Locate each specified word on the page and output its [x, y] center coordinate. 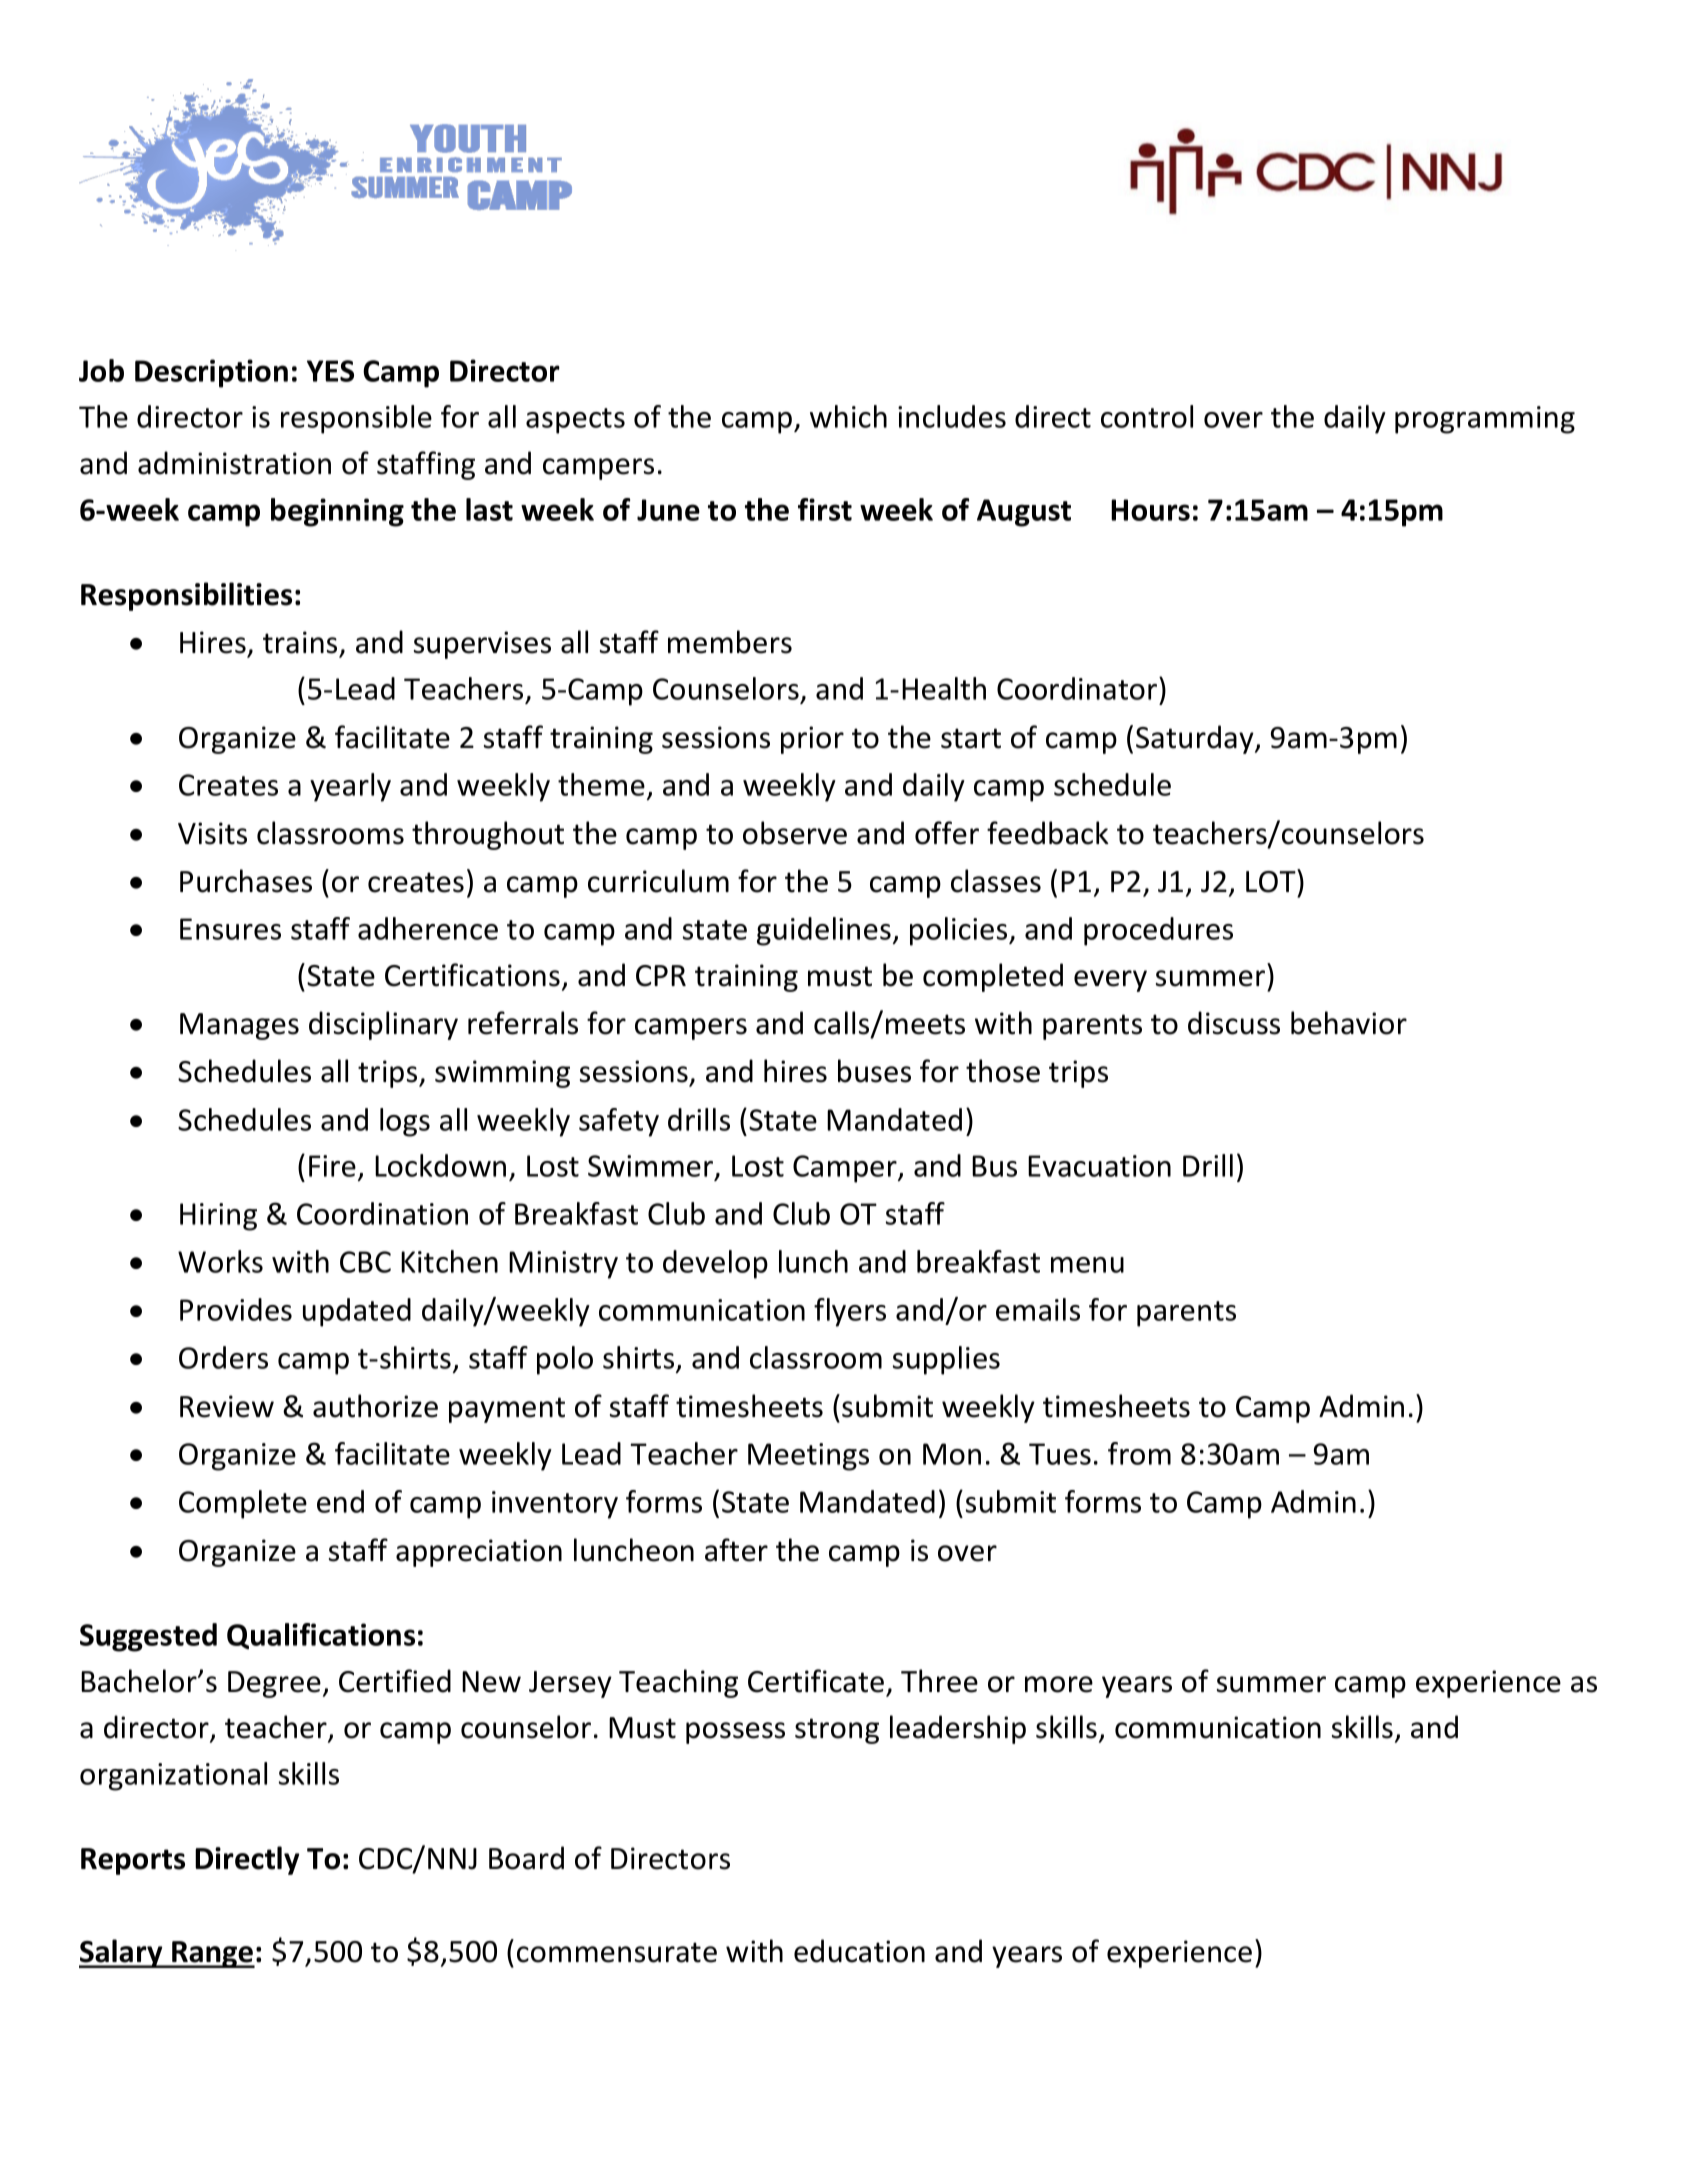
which [848, 416]
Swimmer [652, 1167]
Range [212, 1954]
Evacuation [1099, 1166]
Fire [332, 1166]
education [859, 1951]
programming [1485, 420]
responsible [356, 419]
